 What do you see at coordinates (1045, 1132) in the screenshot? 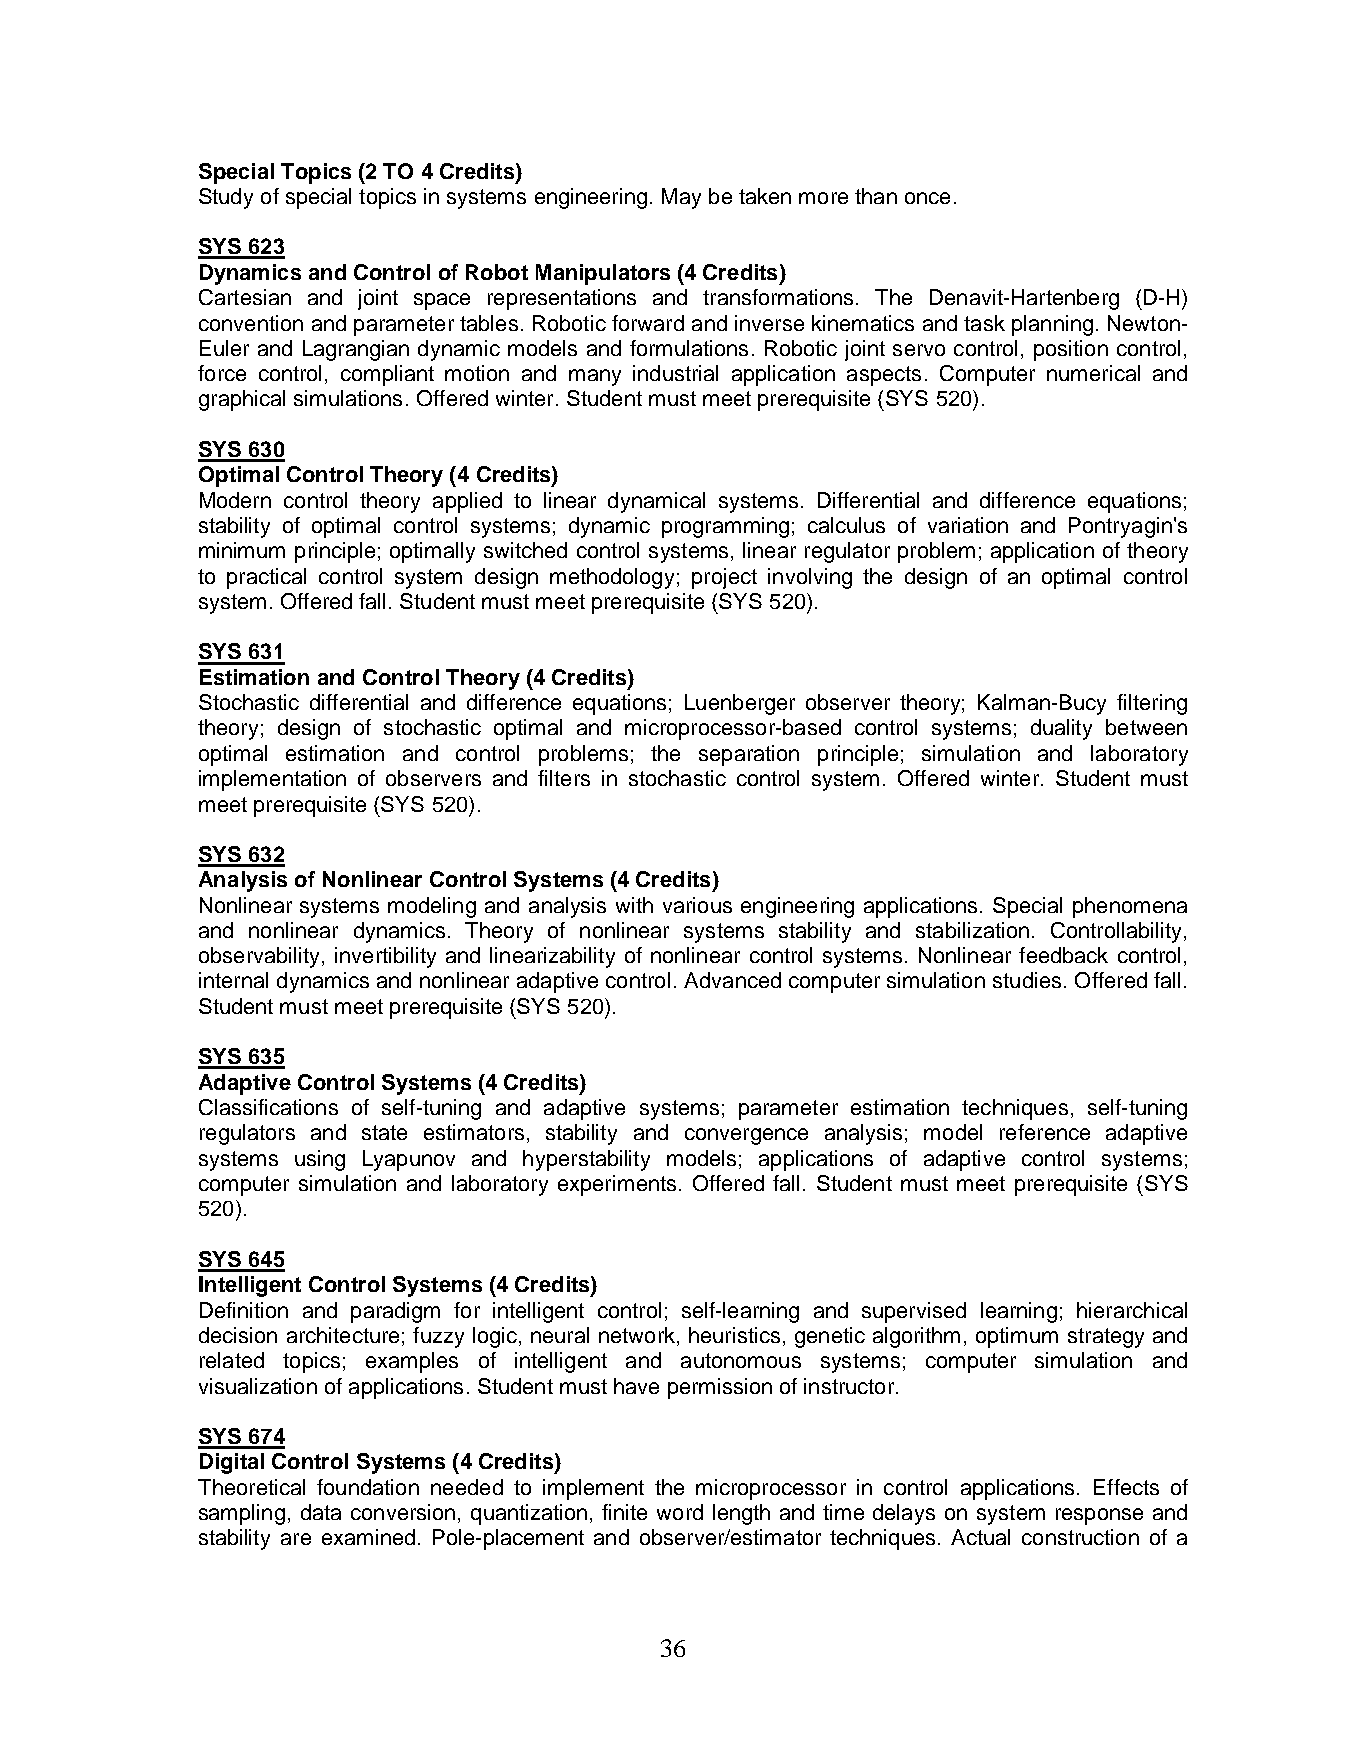
I see `reference` at bounding box center [1045, 1132].
